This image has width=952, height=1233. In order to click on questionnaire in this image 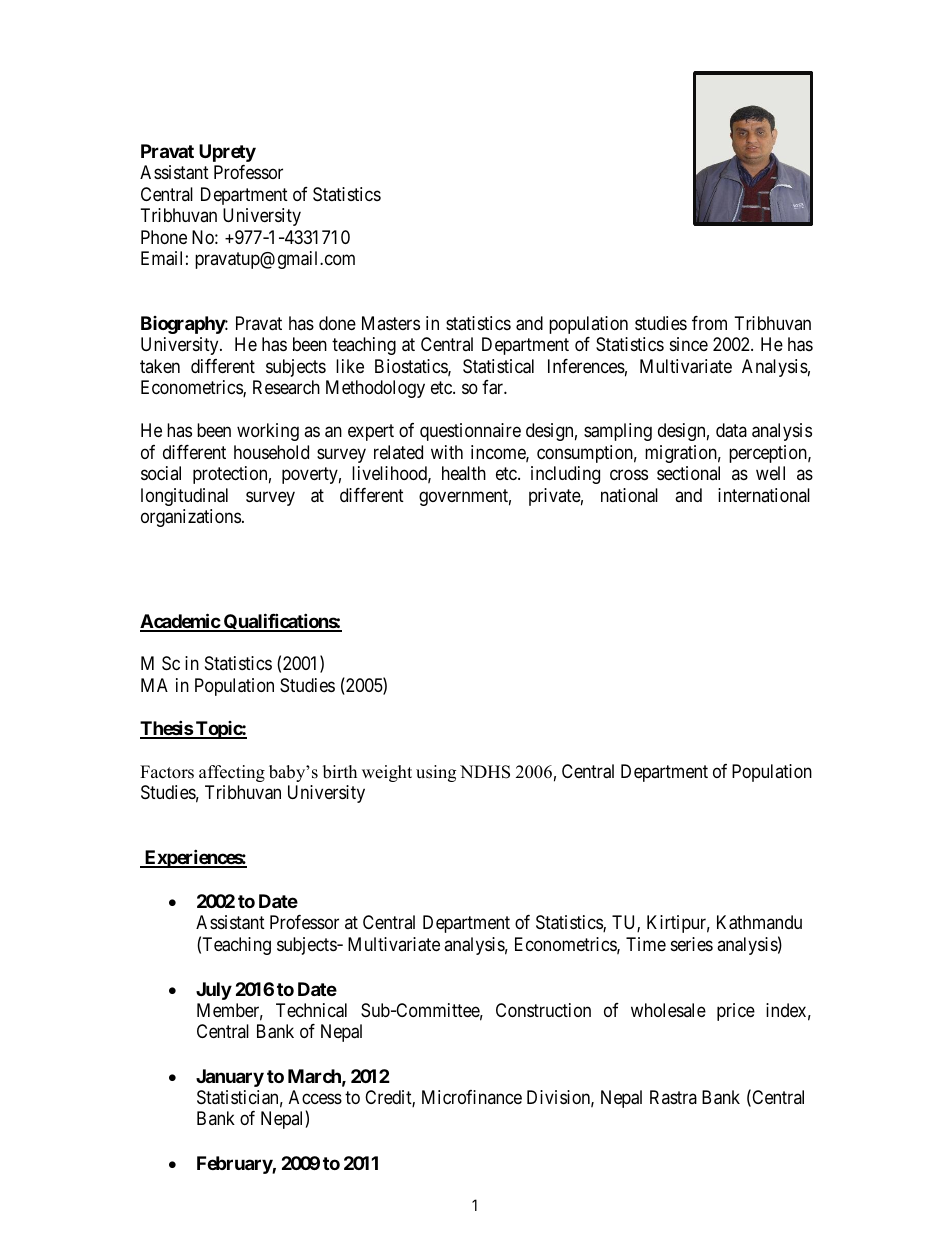, I will do `click(470, 432)`.
